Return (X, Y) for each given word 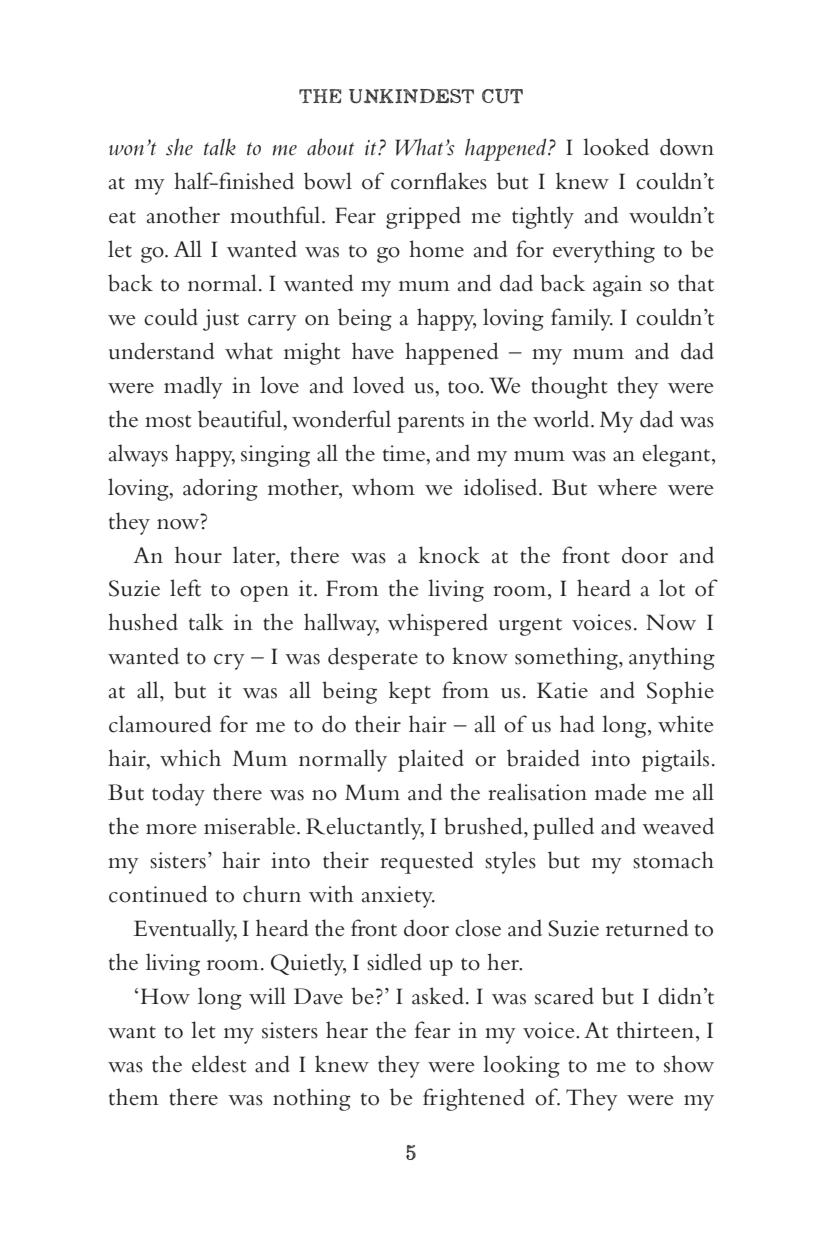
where (627, 487)
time (405, 453)
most (168, 421)
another (183, 215)
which (190, 758)
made (621, 792)
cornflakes (439, 181)
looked (616, 147)
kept (410, 692)
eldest (219, 1064)
